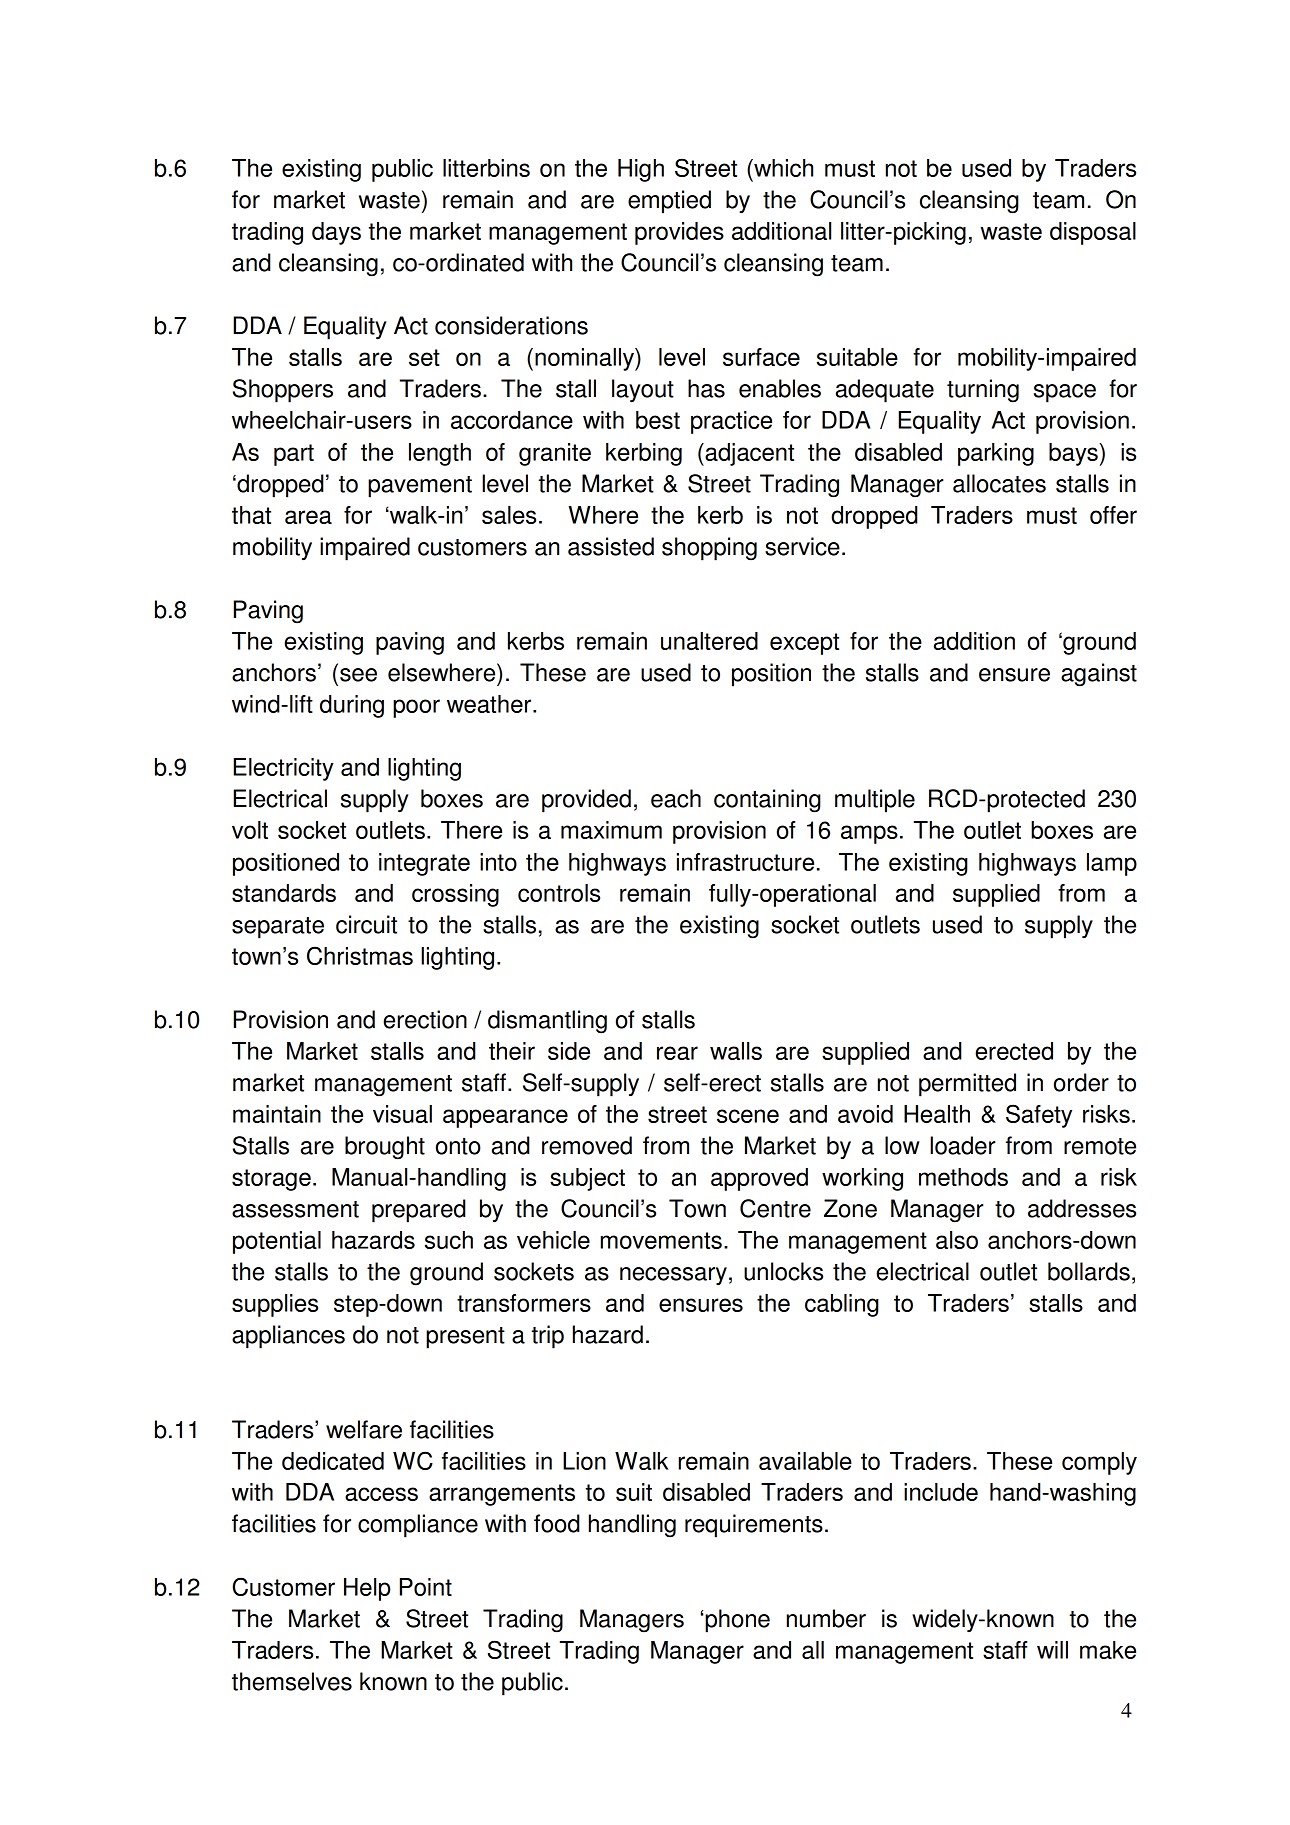 The image size is (1290, 1825). Describe the element at coordinates (999, 483) in the screenshot. I see `allocates` at that location.
